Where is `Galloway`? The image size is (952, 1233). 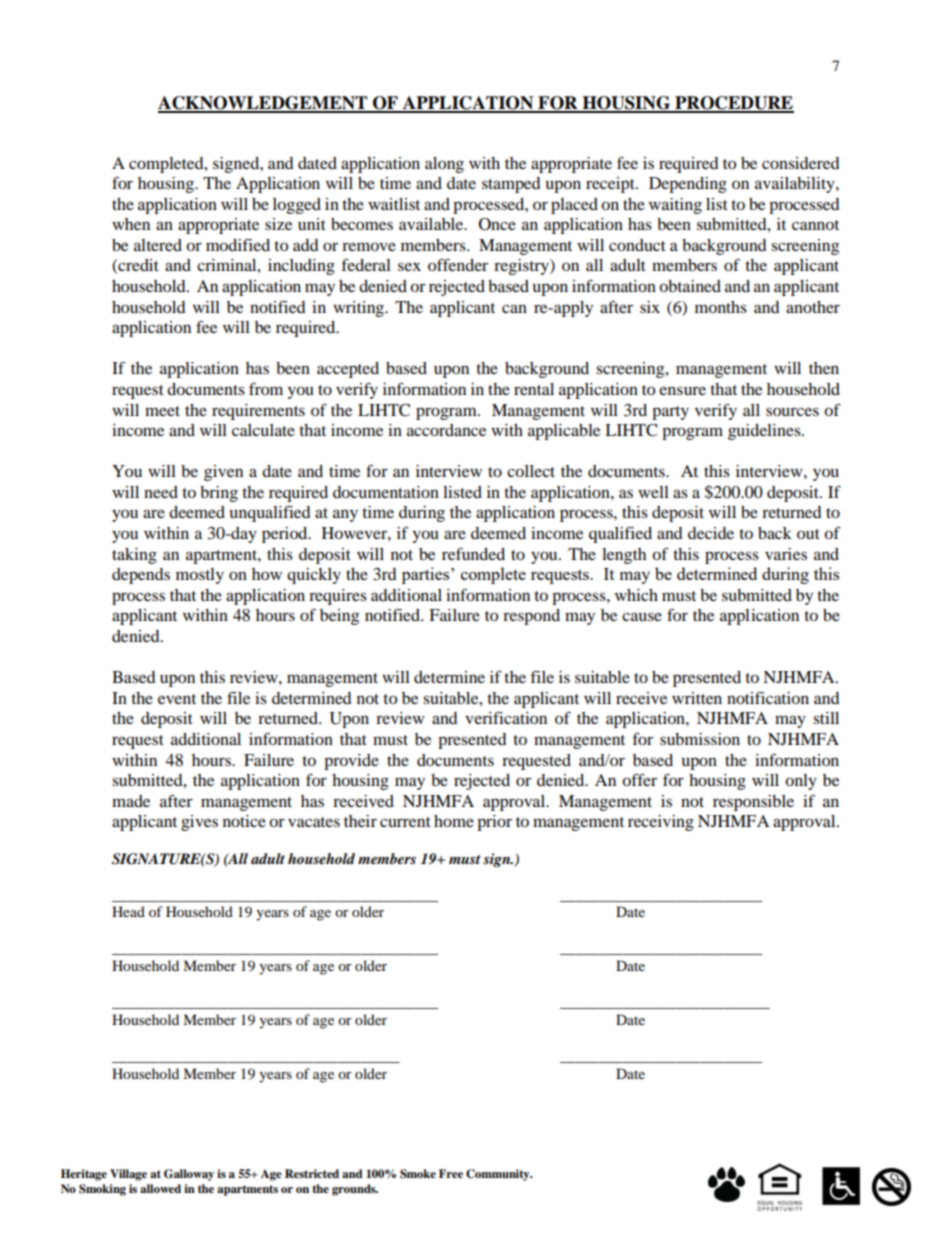
Galloway is located at coordinates (189, 1175).
